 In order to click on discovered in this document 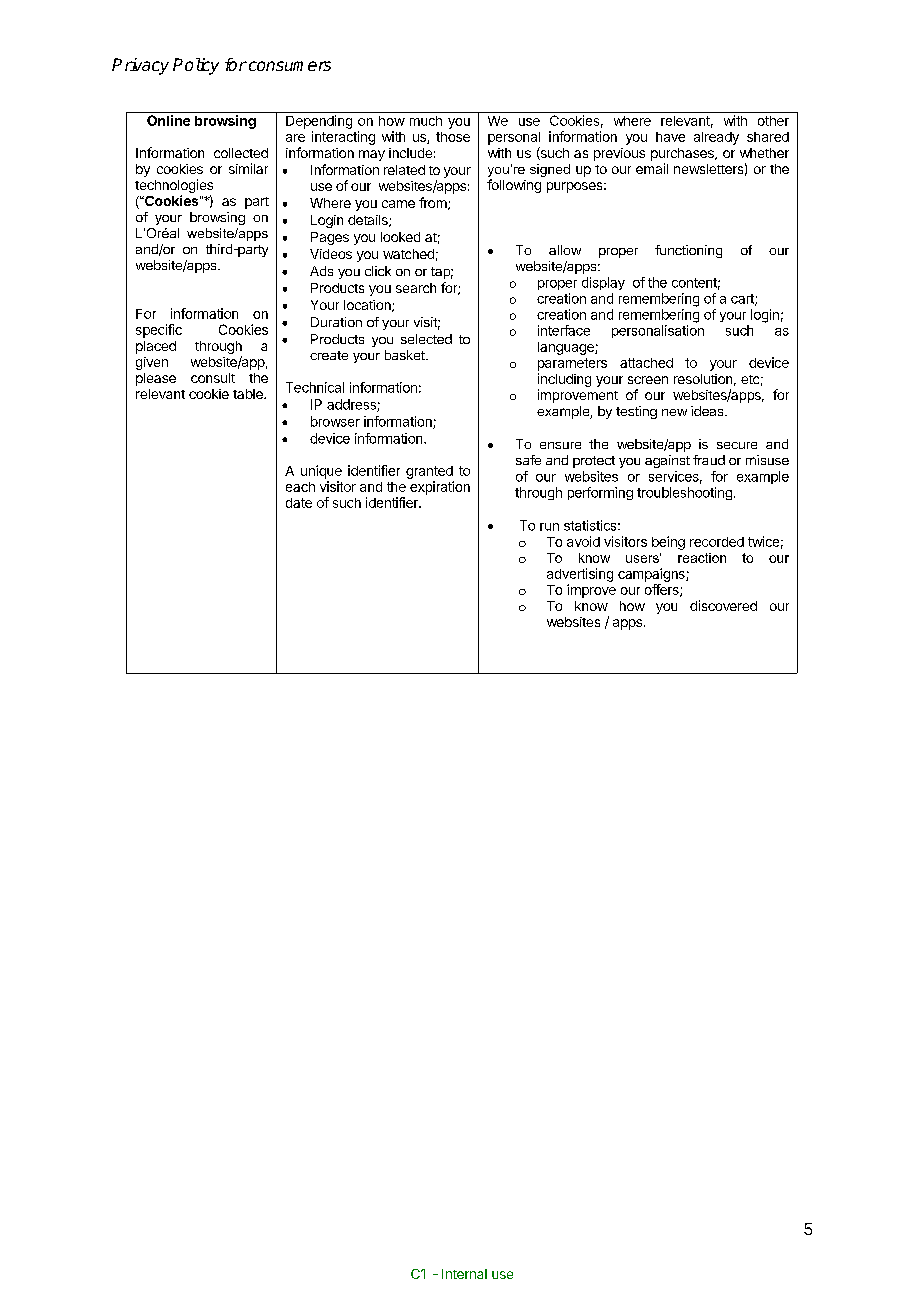, I will do `click(723, 605)`.
